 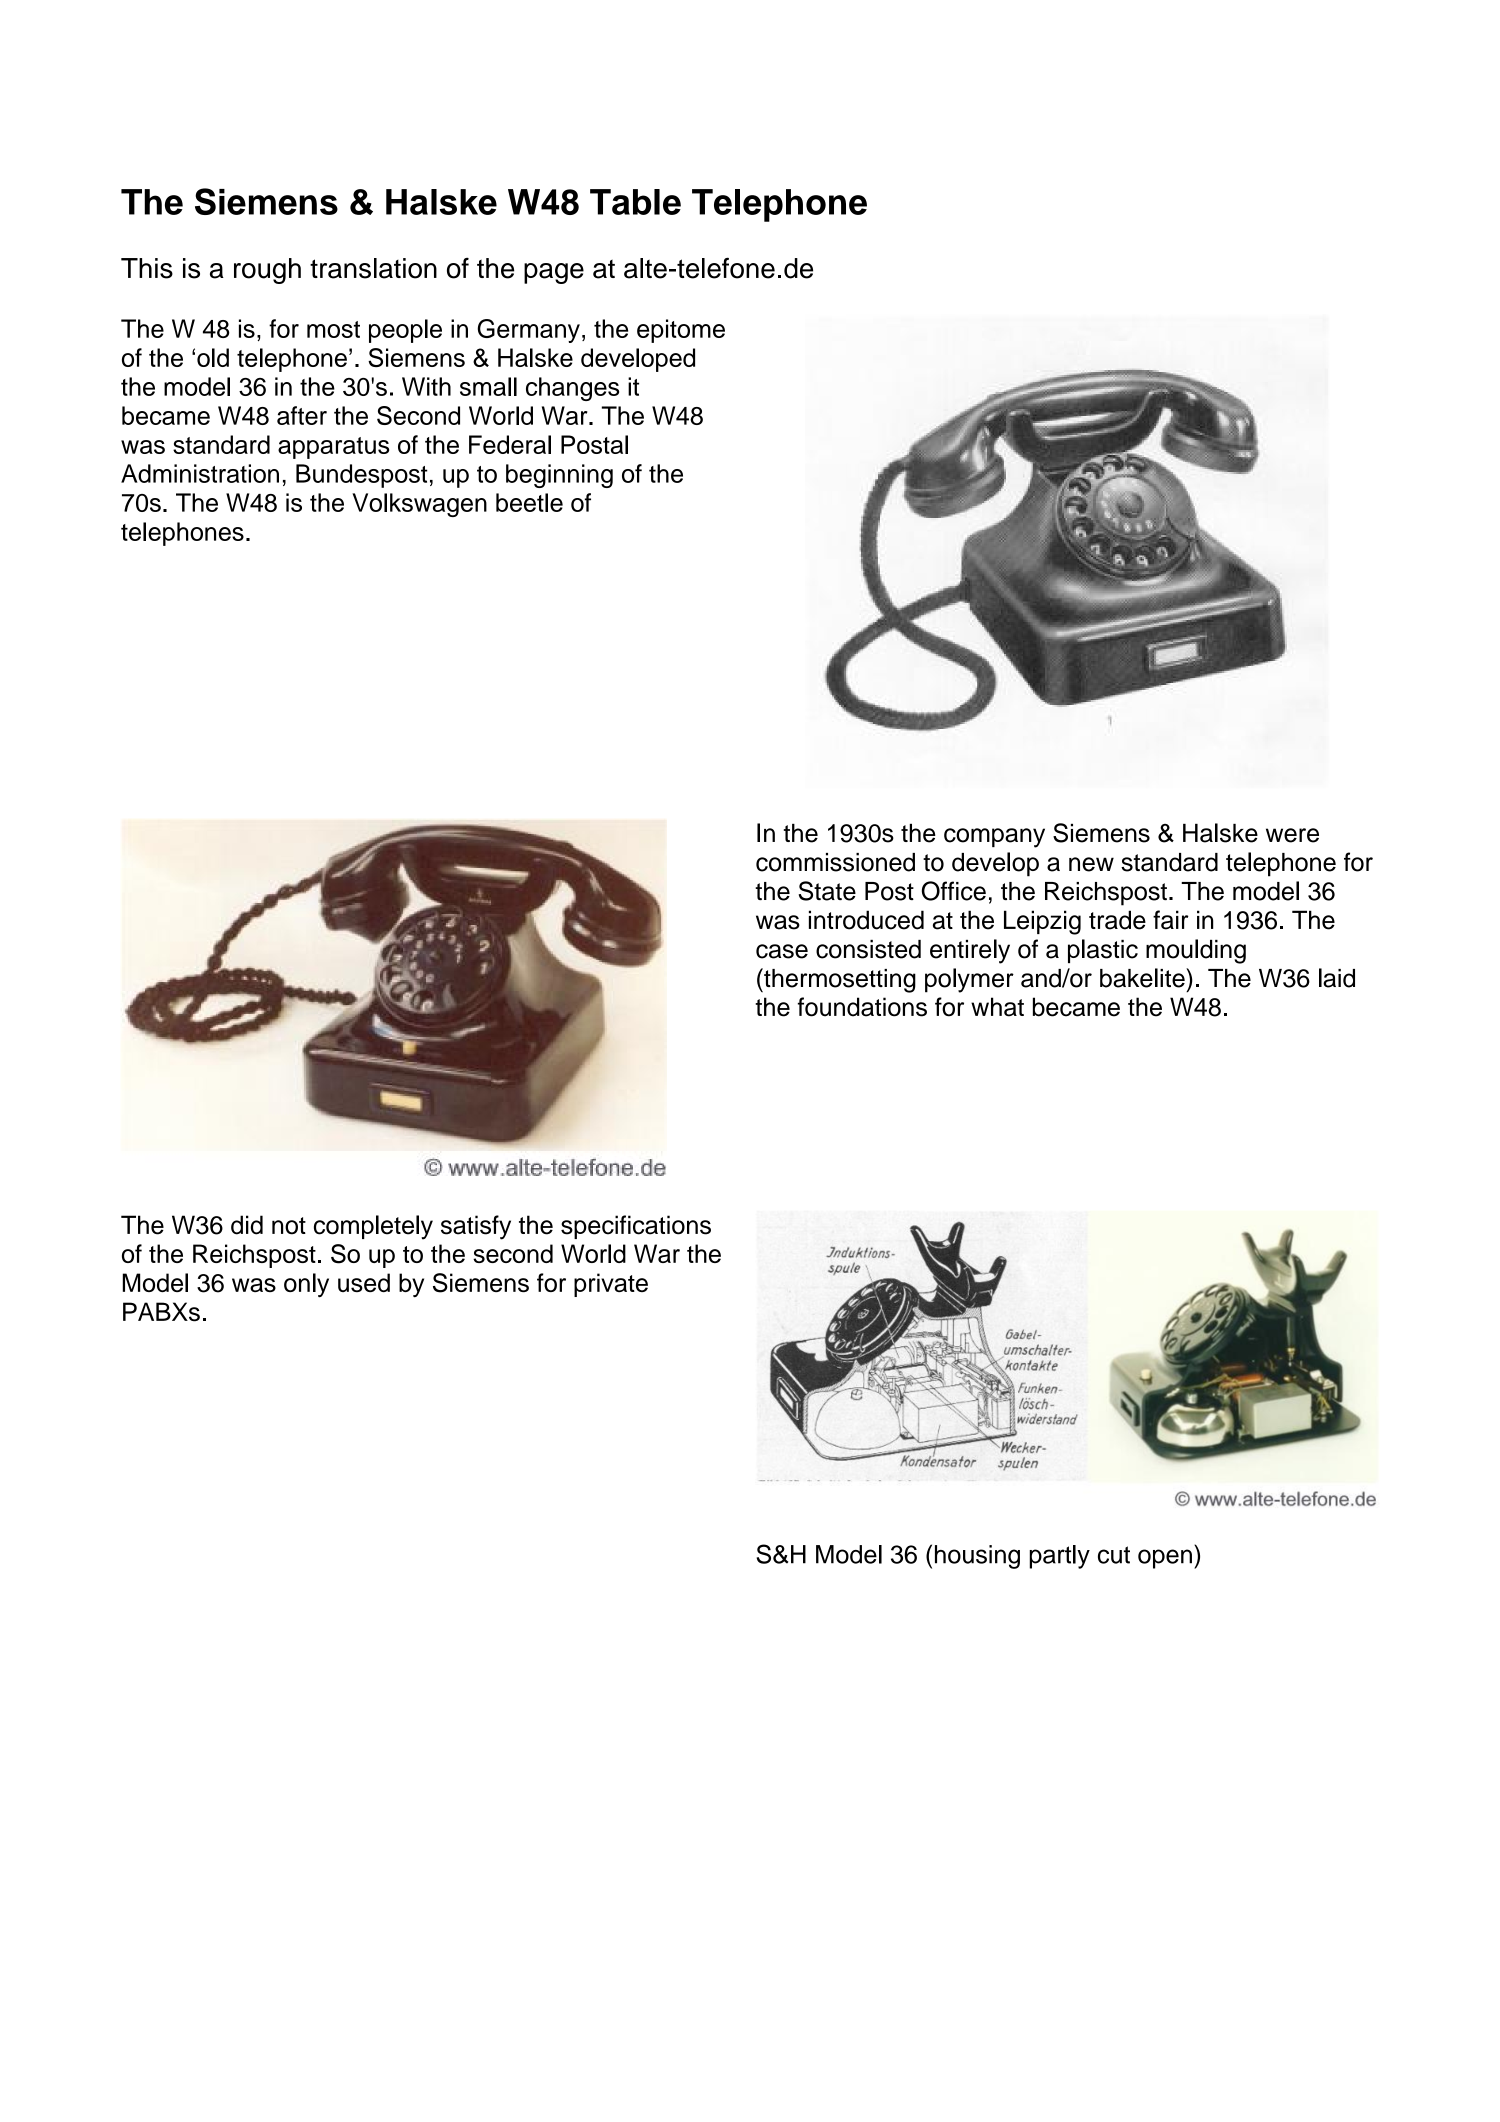 I want to click on State, so click(x=827, y=891).
